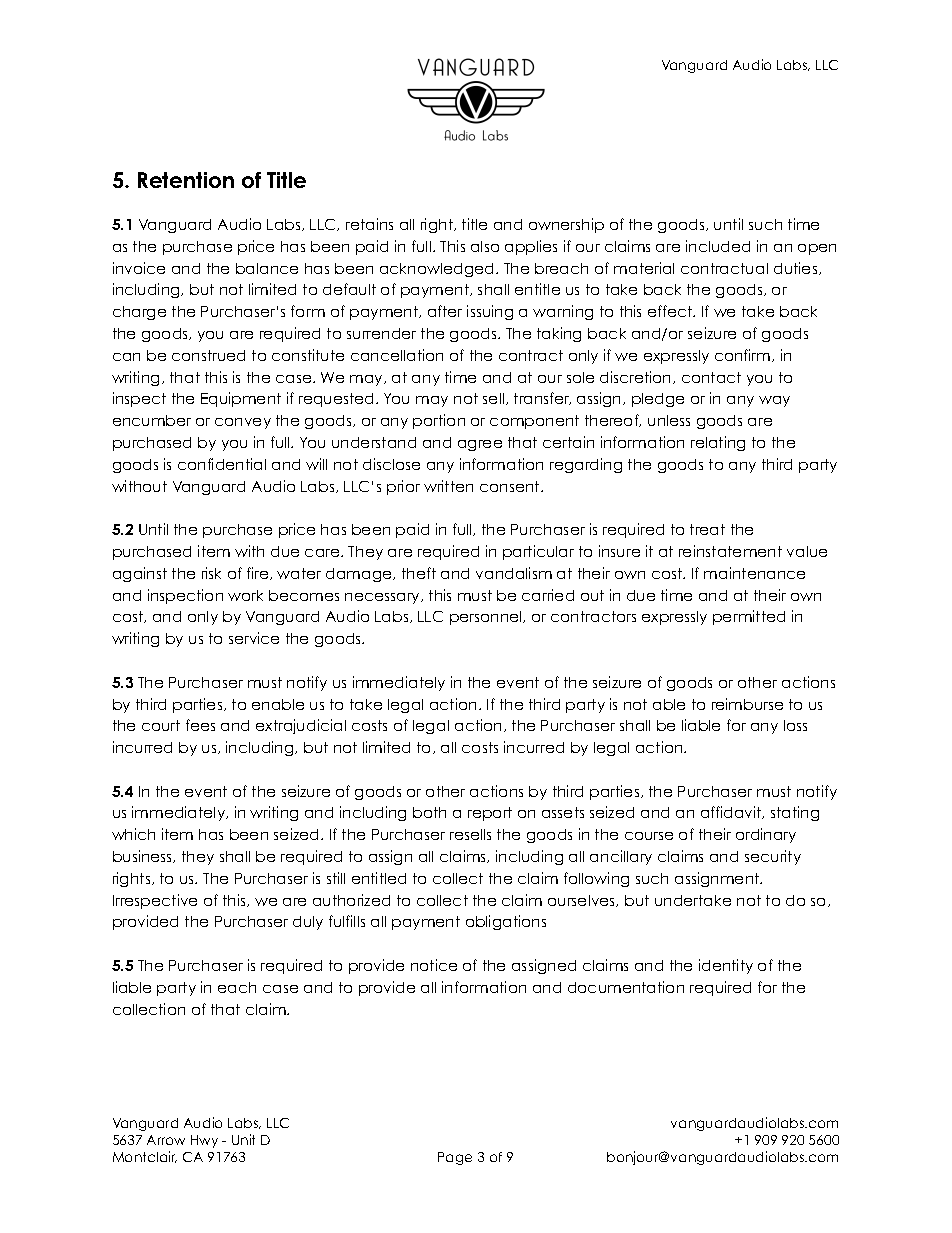  What do you see at coordinates (204, 1141) in the image?
I see `Hwy` at bounding box center [204, 1141].
